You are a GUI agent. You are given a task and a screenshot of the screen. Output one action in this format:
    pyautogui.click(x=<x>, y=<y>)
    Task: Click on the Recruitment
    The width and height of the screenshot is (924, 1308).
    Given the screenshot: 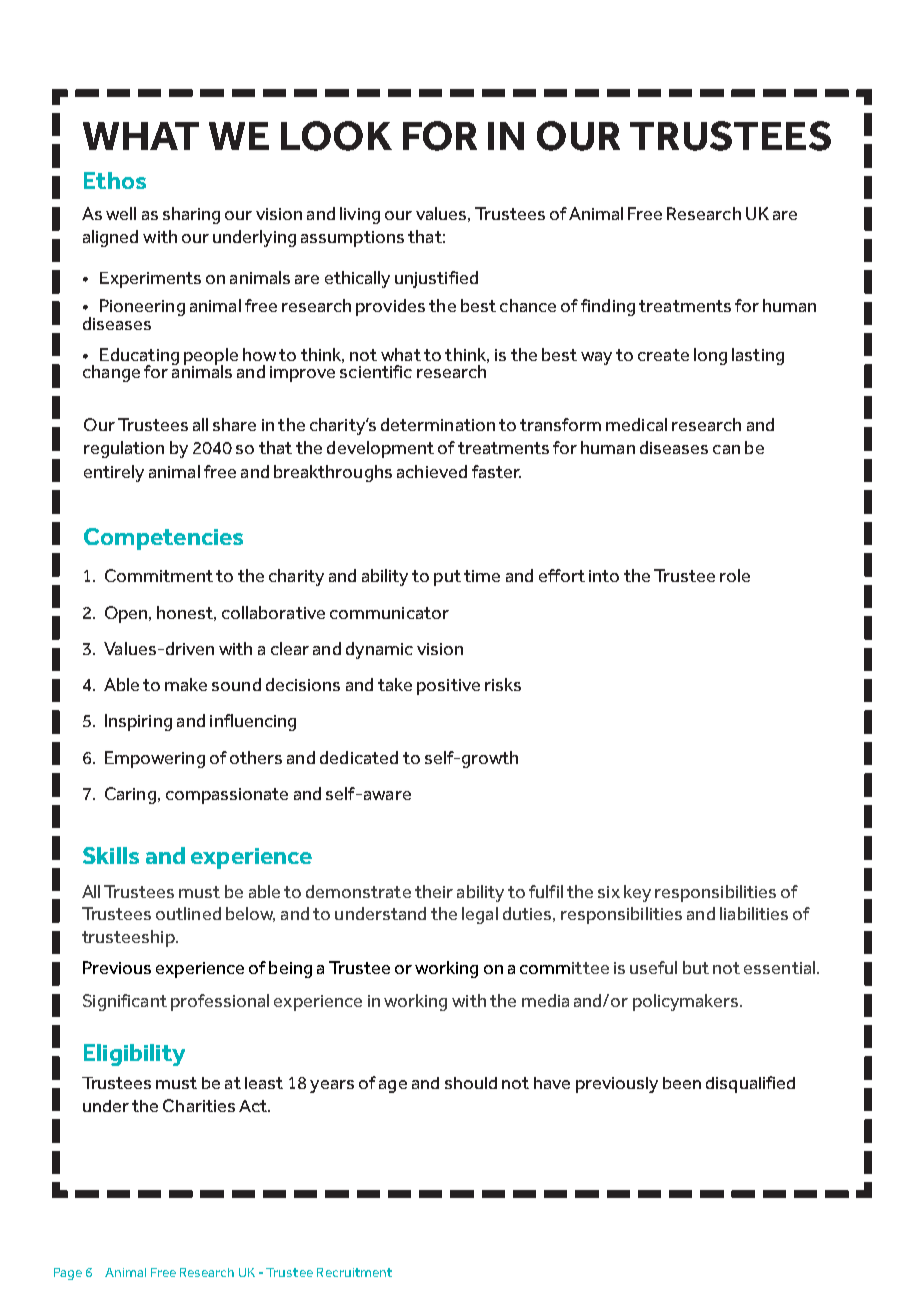 What is the action you would take?
    pyautogui.click(x=354, y=1272)
